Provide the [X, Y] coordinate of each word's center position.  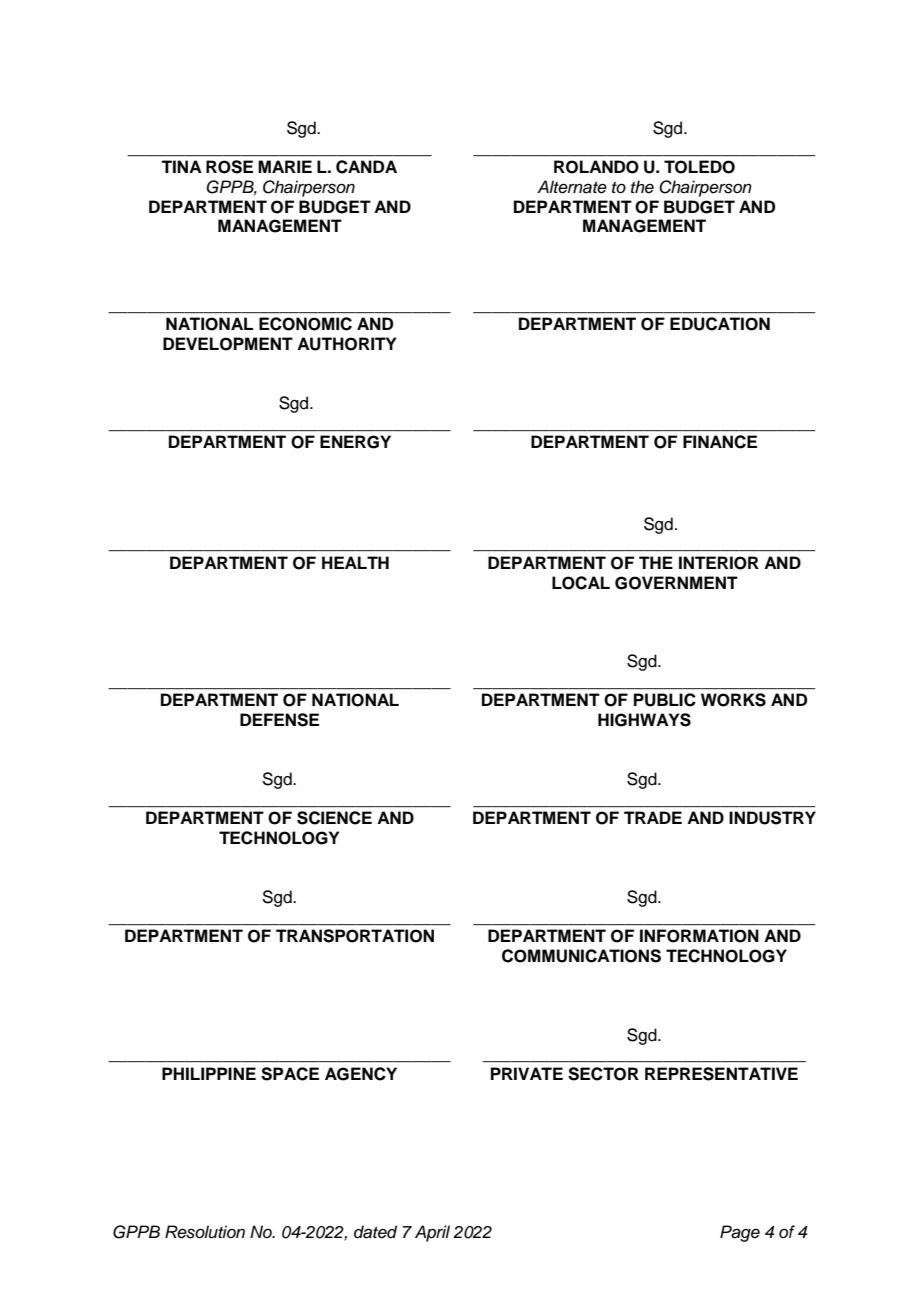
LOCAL [581, 583]
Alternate [572, 187]
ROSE [229, 167]
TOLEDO [699, 167]
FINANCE [720, 442]
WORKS [733, 700]
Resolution [205, 1232]
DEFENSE [279, 720]
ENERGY [355, 442]
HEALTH [355, 562]
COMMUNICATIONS [581, 956]
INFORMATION [699, 936]
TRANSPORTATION [355, 936]
